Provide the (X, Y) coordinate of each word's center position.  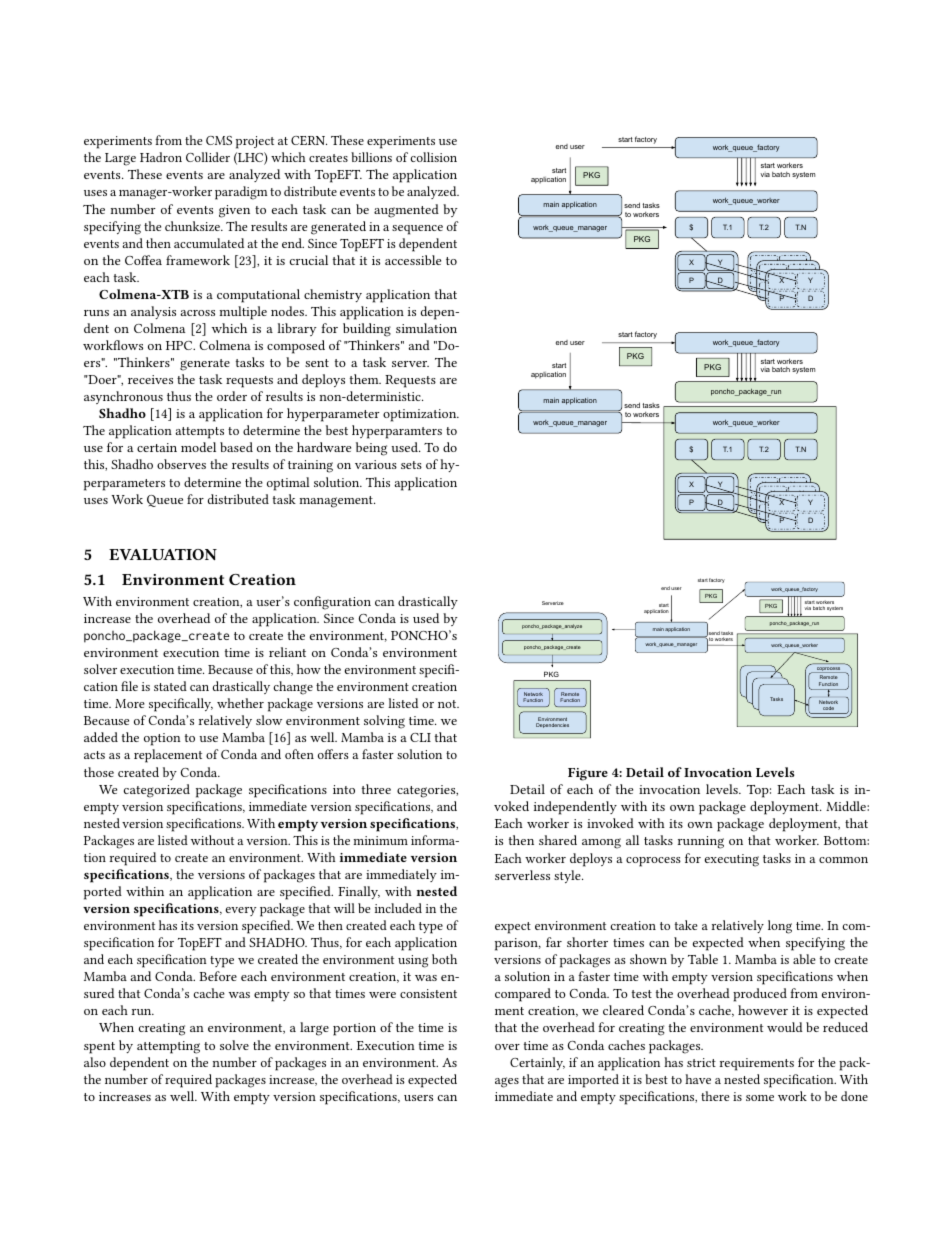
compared (523, 995)
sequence (417, 230)
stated (170, 686)
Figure (588, 774)
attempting (168, 1047)
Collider (208, 157)
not (448, 704)
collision (433, 157)
